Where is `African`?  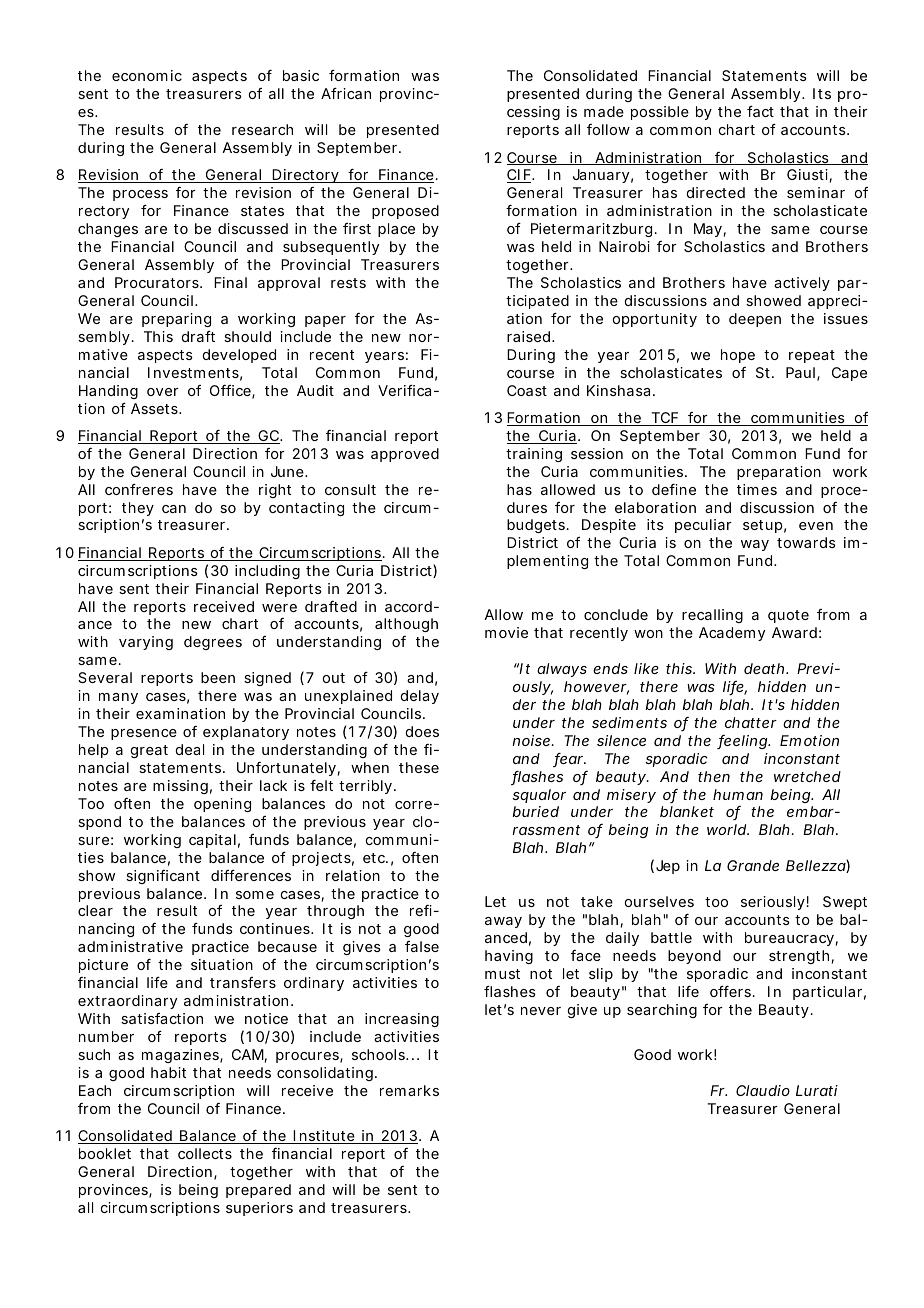
African is located at coordinates (346, 93).
